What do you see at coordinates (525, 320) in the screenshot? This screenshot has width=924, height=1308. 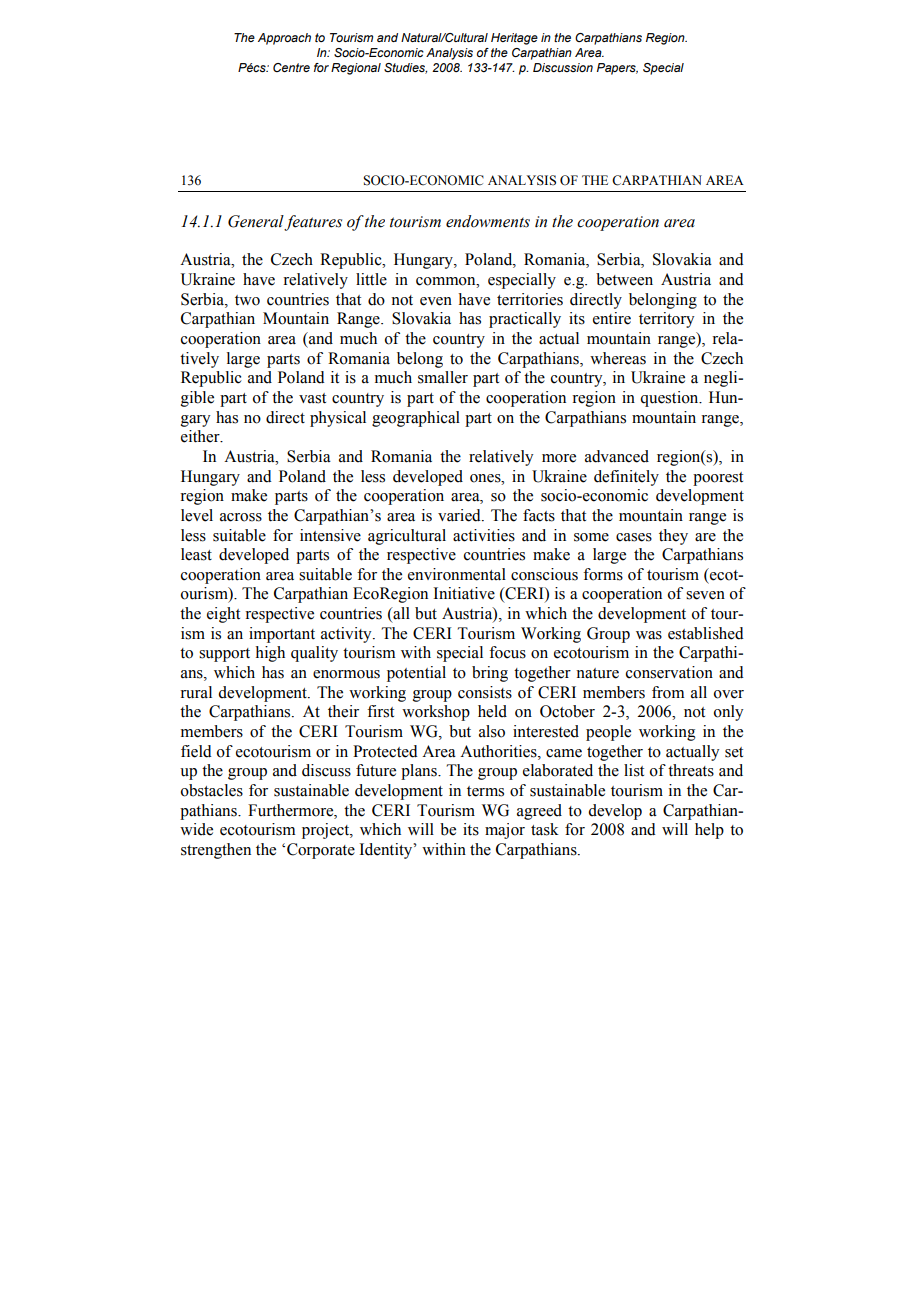 I see `practically` at bounding box center [525, 320].
